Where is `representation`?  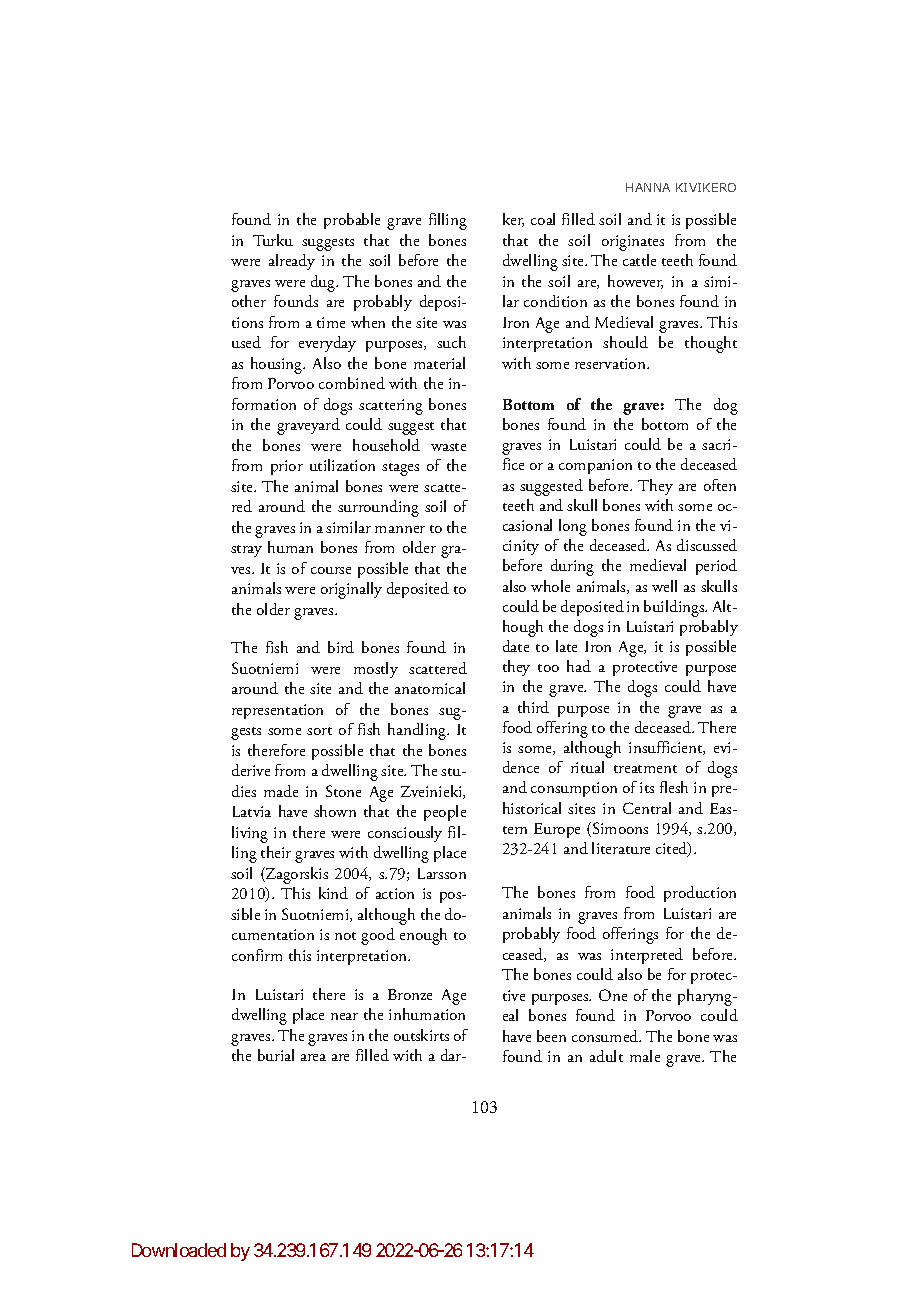 representation is located at coordinates (277, 711).
